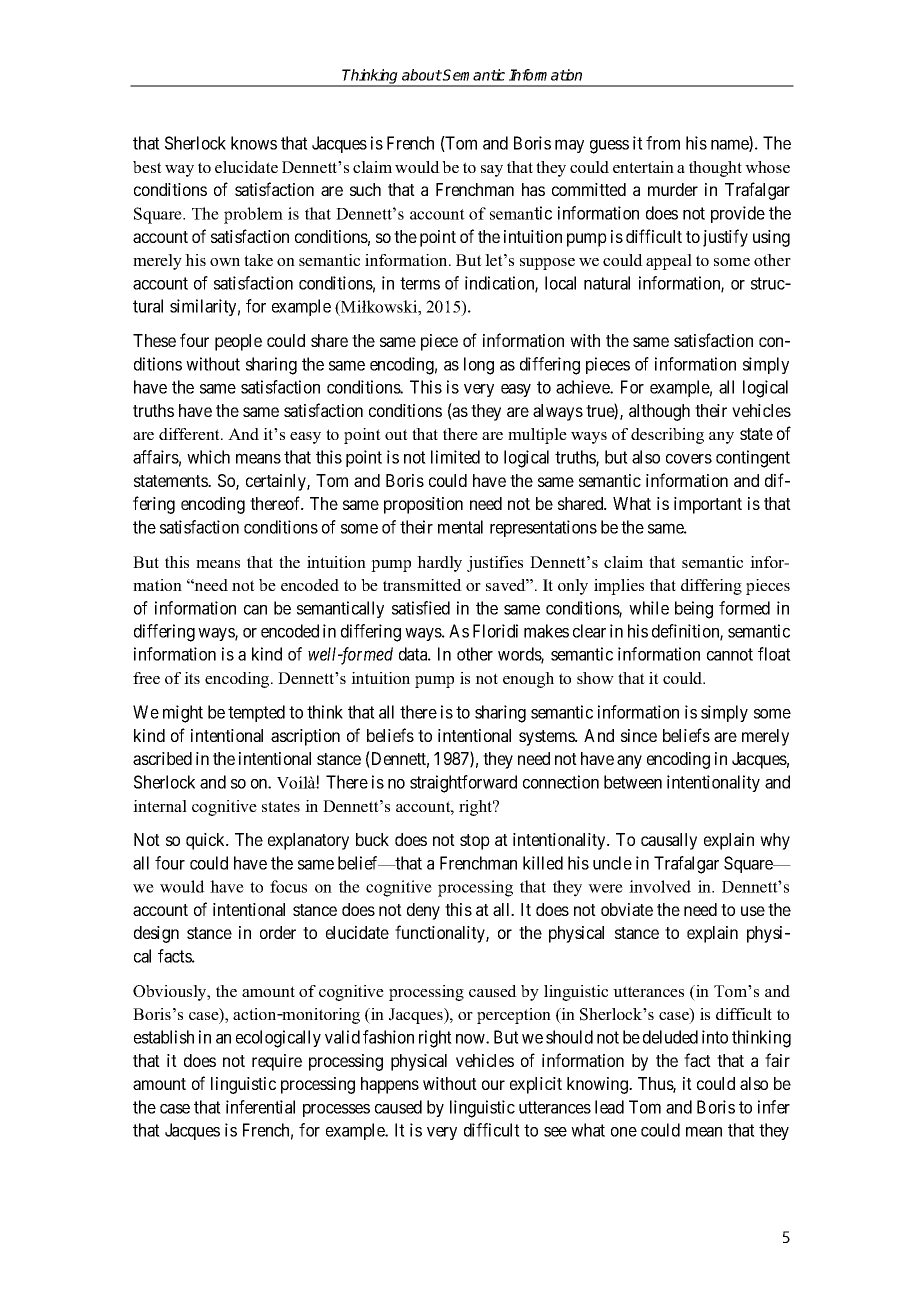  Describe the element at coordinates (207, 841) in the image. I see `quick` at that location.
